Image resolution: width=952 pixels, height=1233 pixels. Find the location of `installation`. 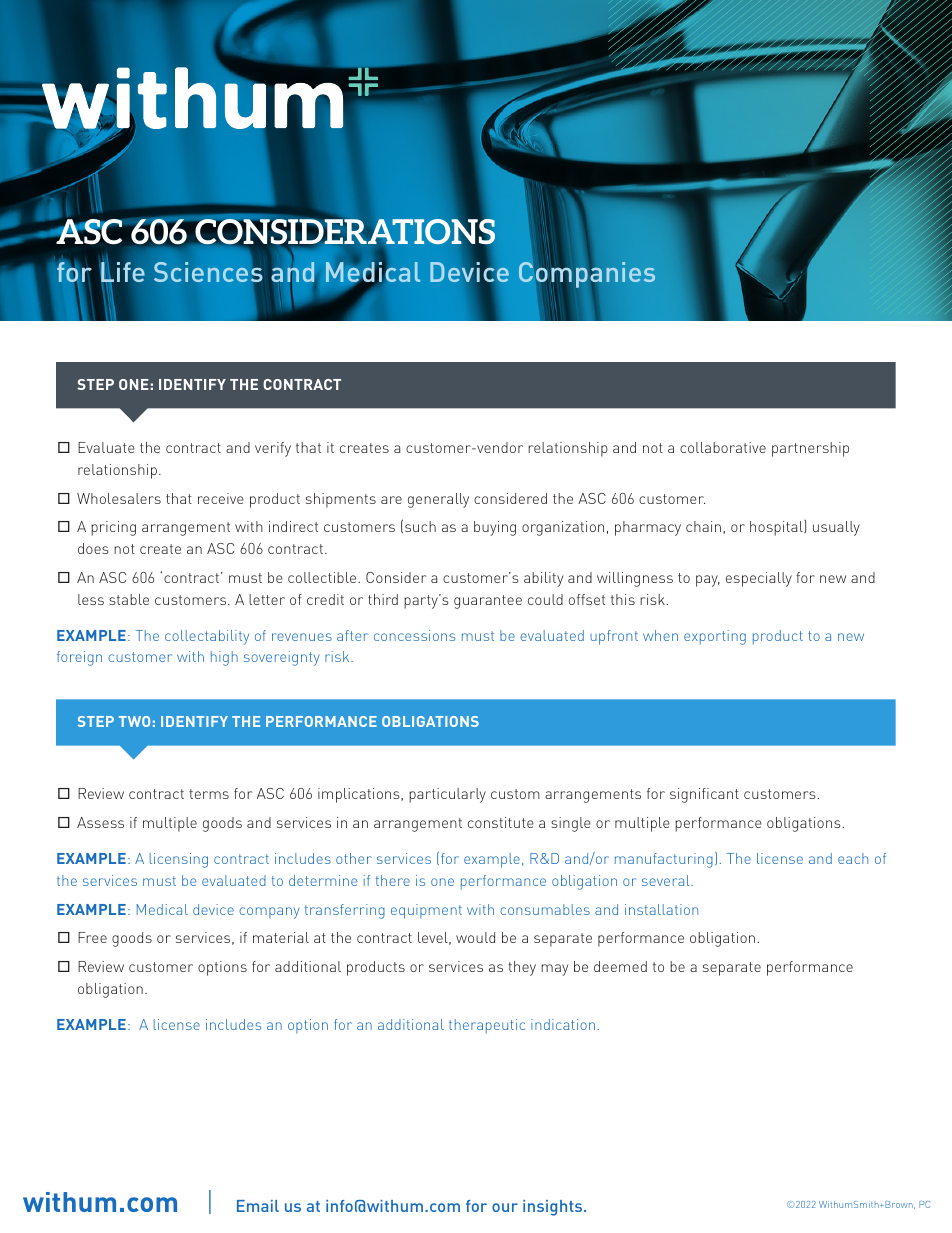

installation is located at coordinates (661, 909).
